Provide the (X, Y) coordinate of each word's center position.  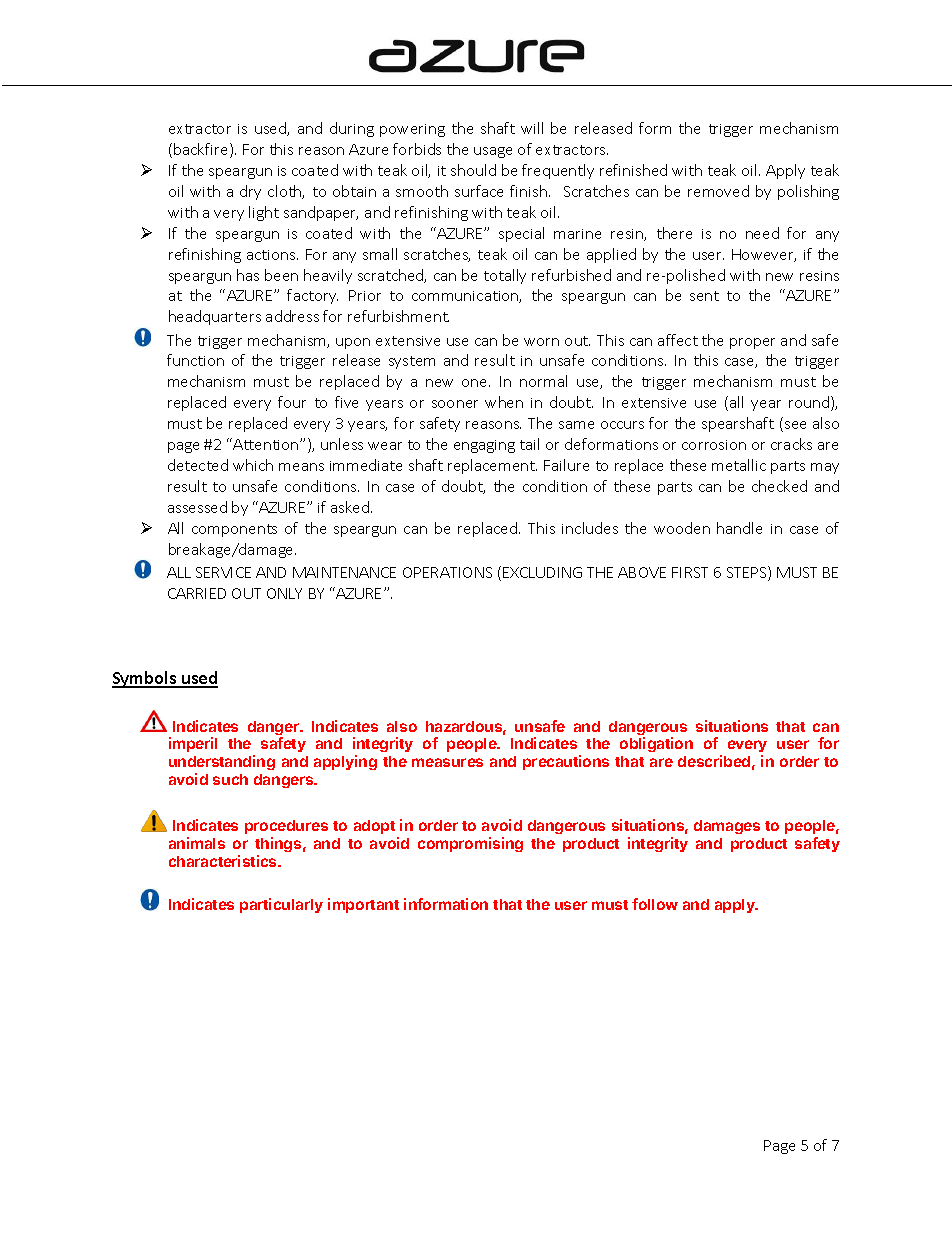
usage (493, 152)
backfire (202, 150)
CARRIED (197, 593)
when (504, 402)
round (810, 403)
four (292, 402)
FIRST (690, 572)
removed (718, 191)
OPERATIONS (447, 572)
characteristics (224, 861)
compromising (470, 844)
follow (655, 904)
